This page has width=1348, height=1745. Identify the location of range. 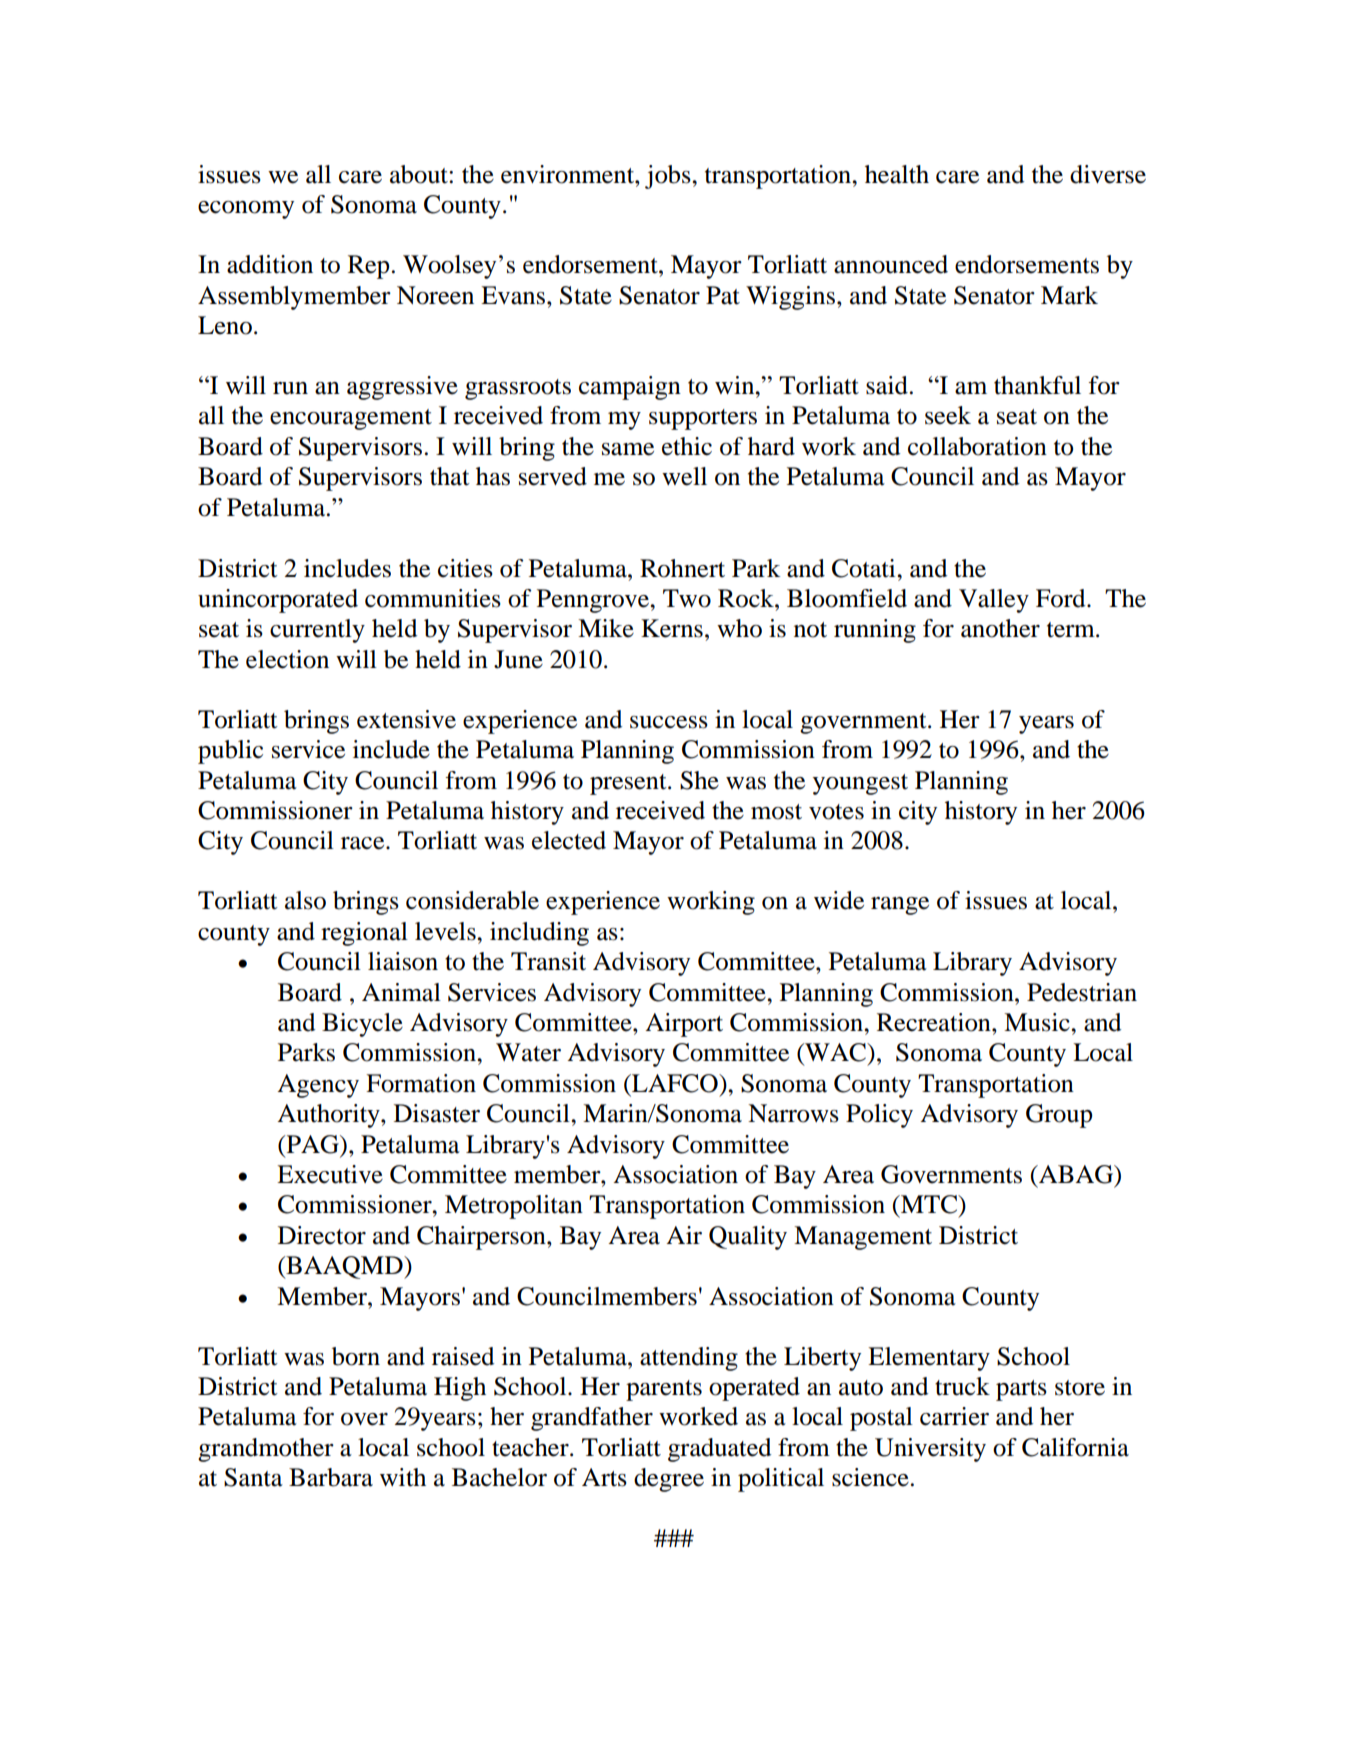
(900, 906).
